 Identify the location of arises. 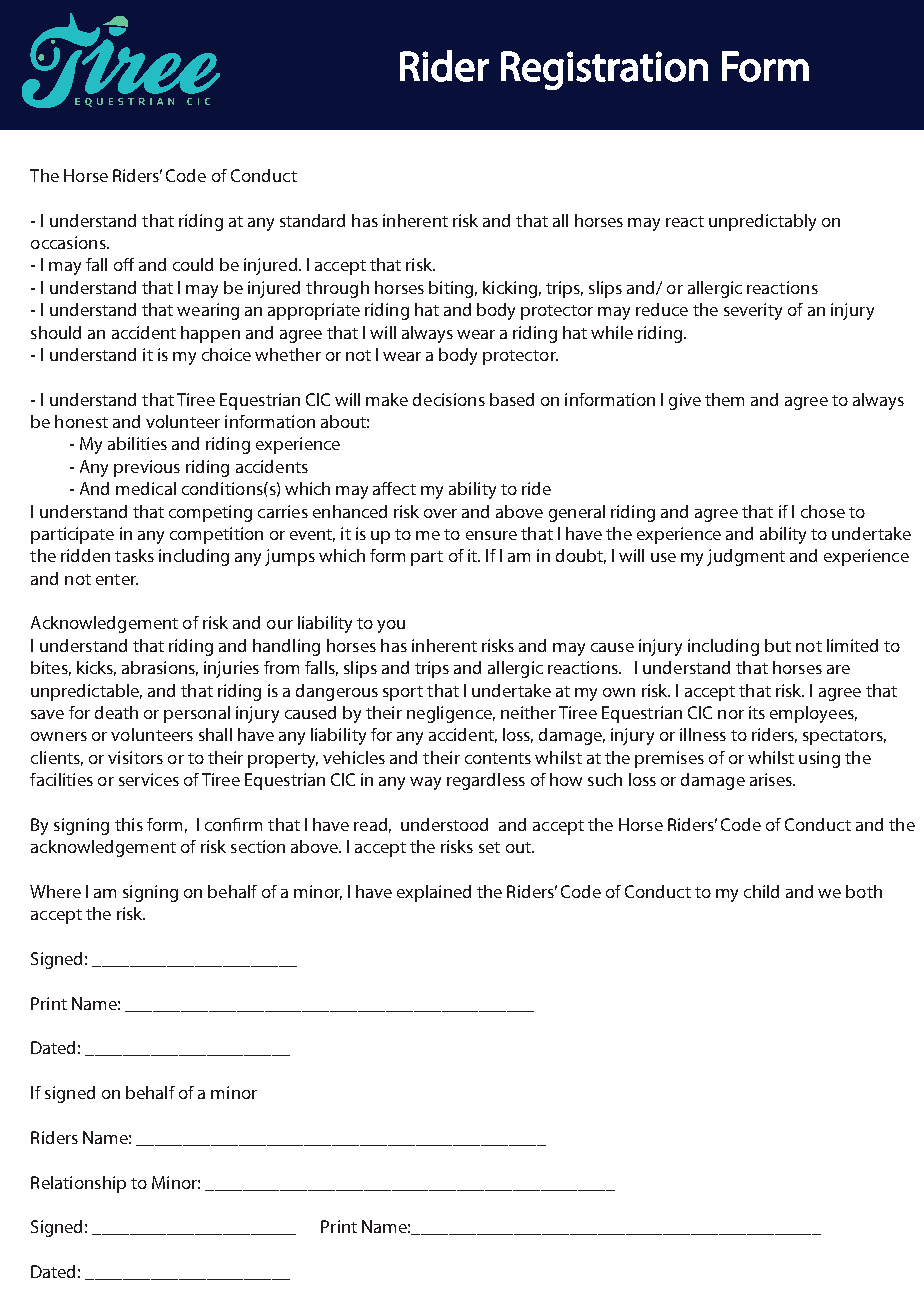
(772, 779).
